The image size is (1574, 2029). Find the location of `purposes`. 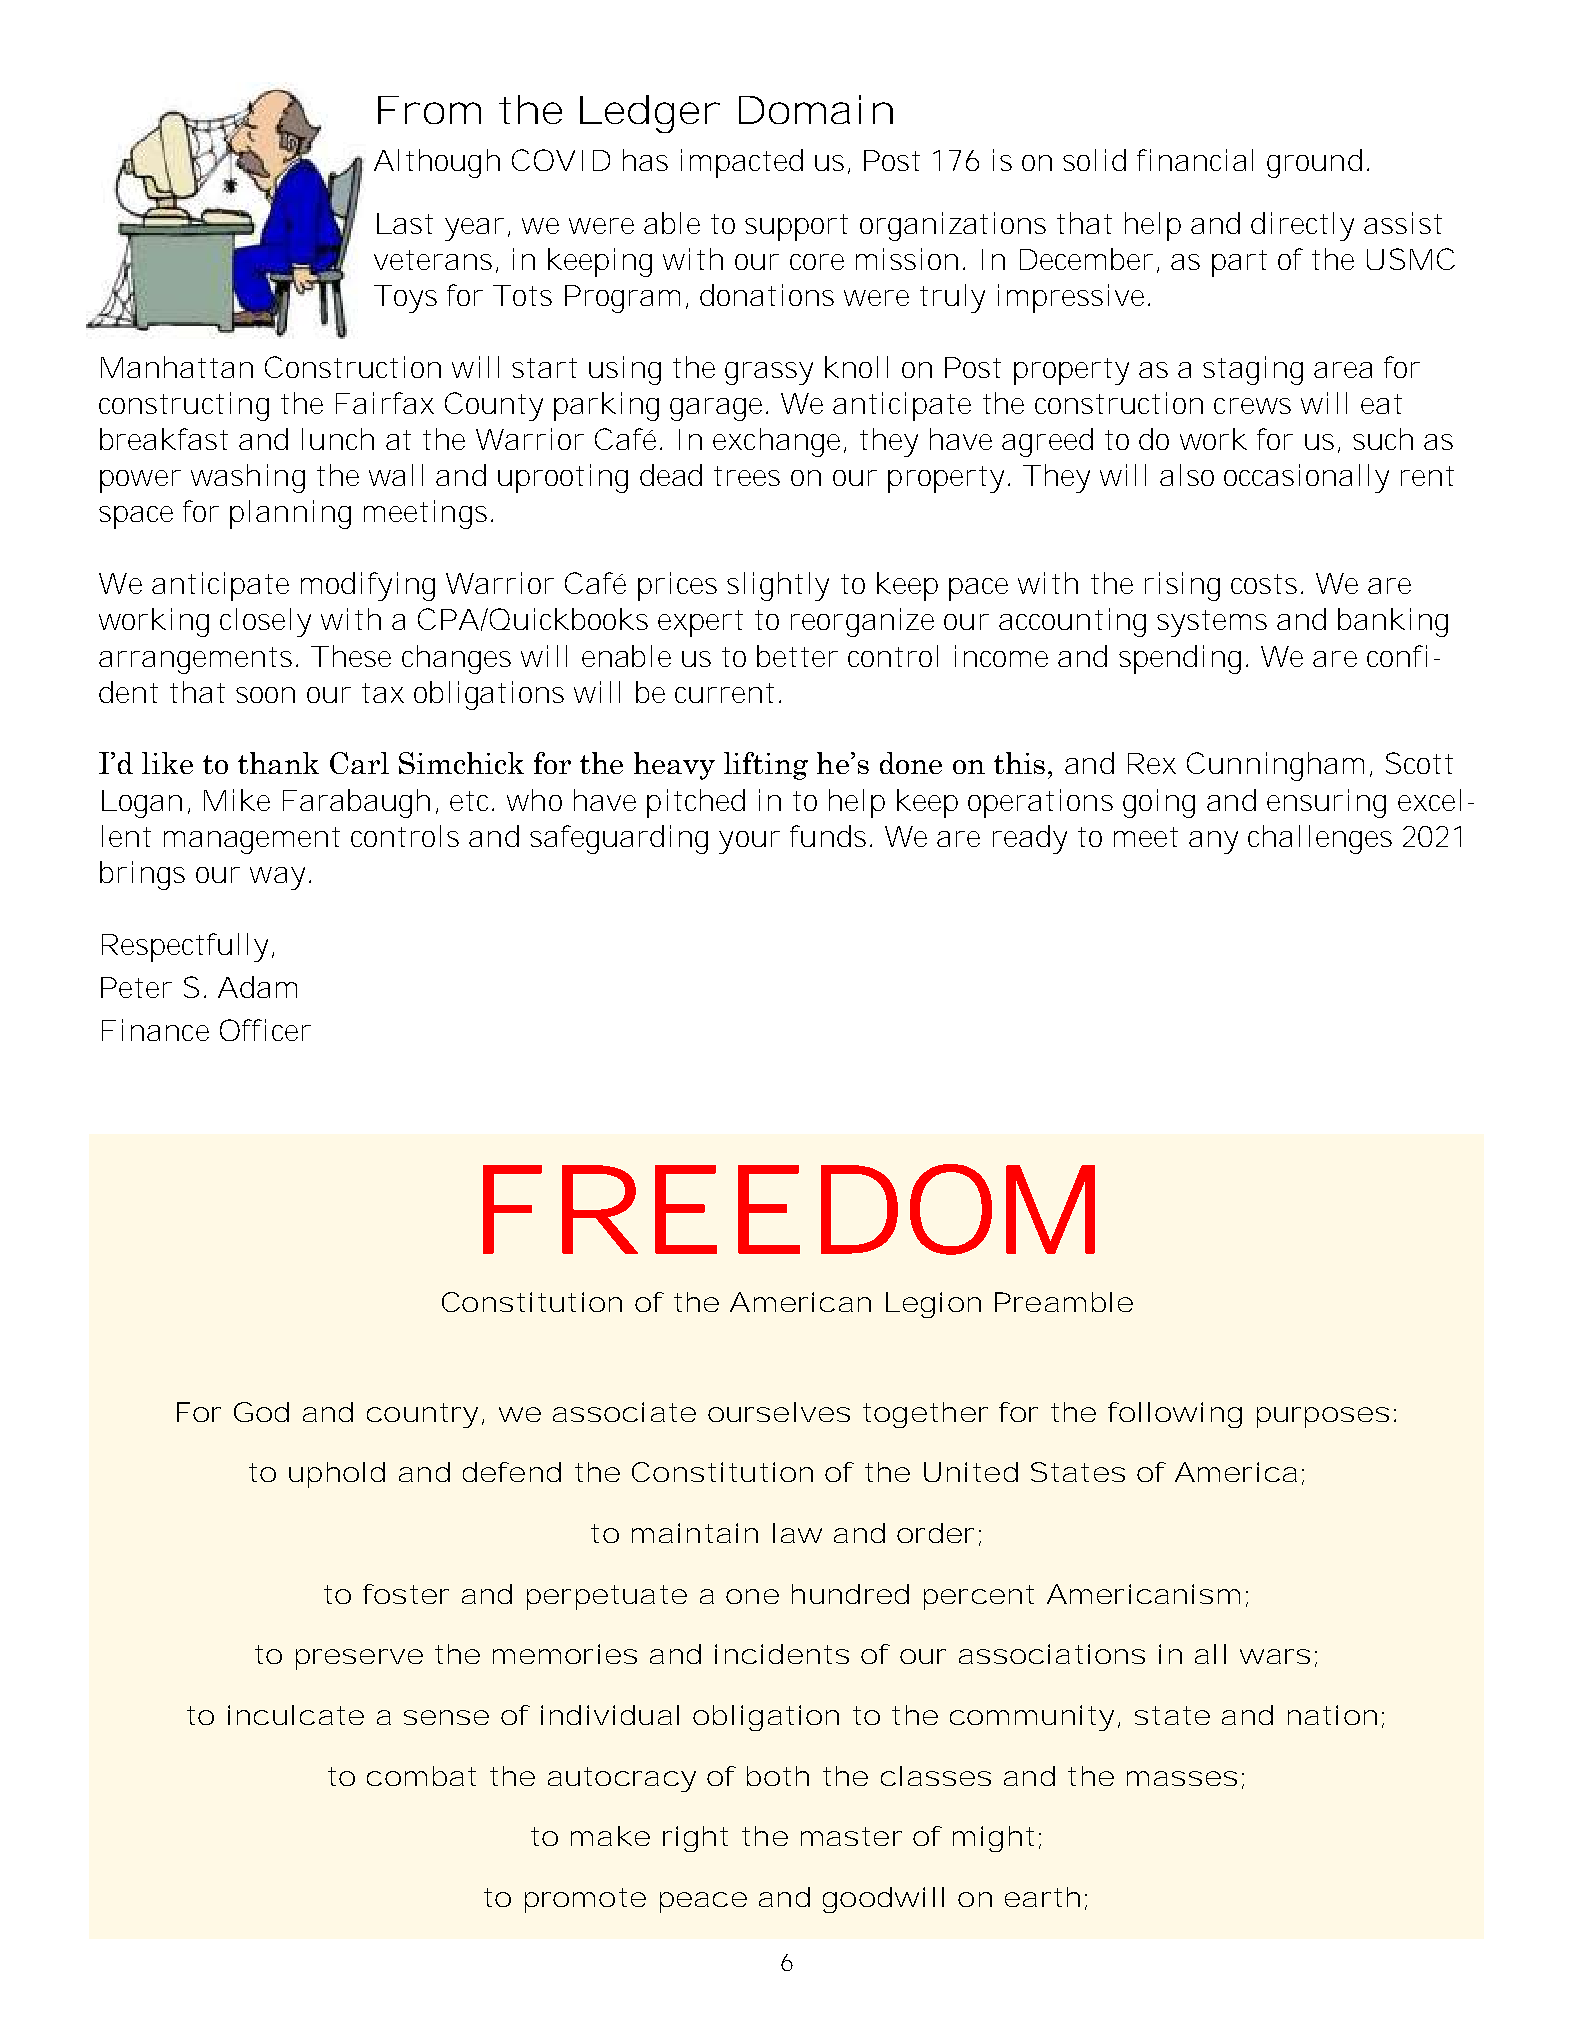

purposes is located at coordinates (1323, 1417).
